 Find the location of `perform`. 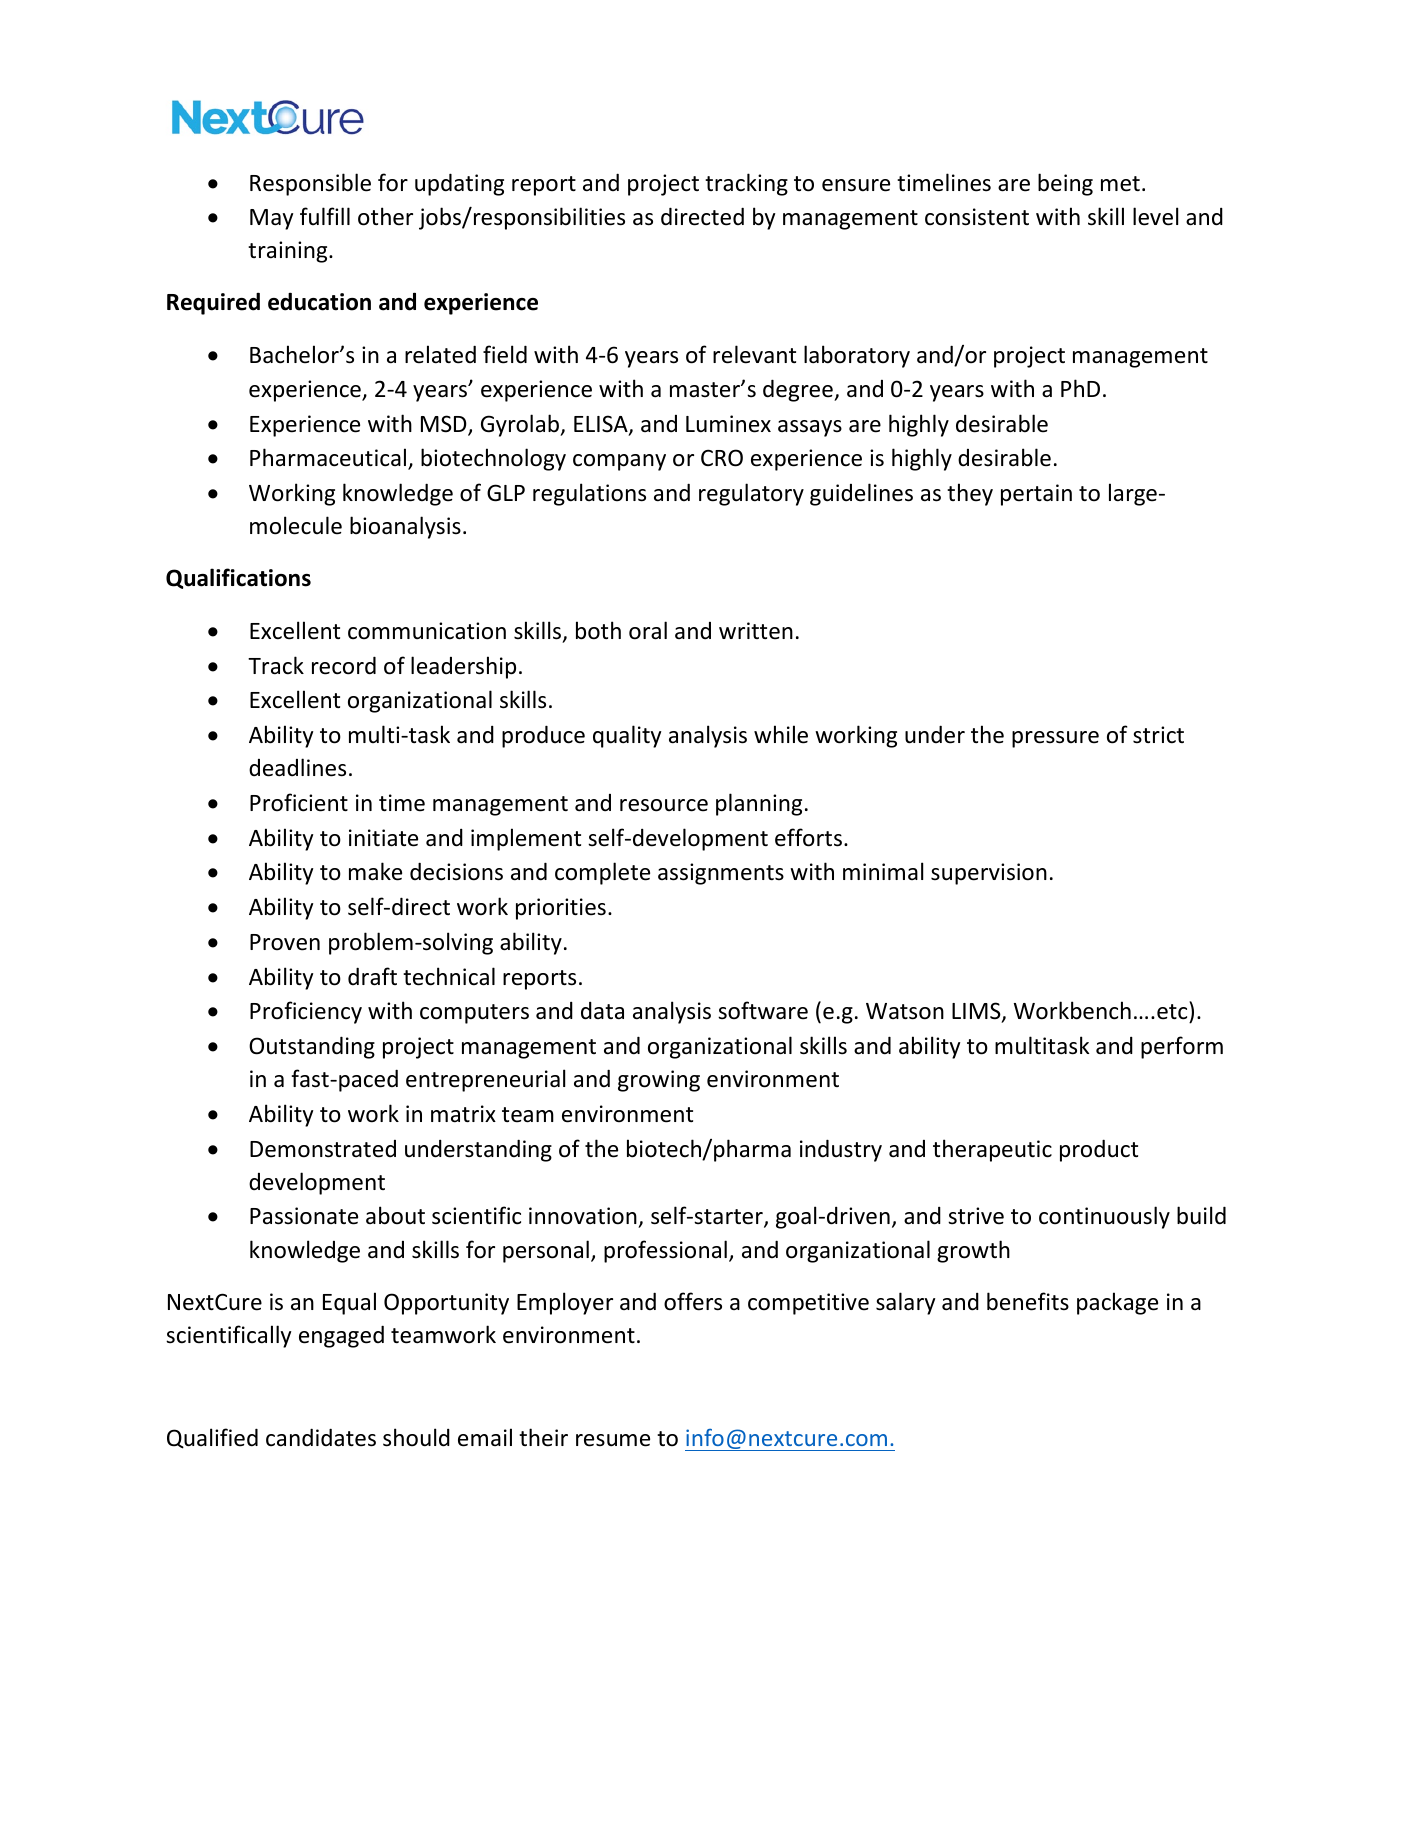

perform is located at coordinates (1182, 1047).
